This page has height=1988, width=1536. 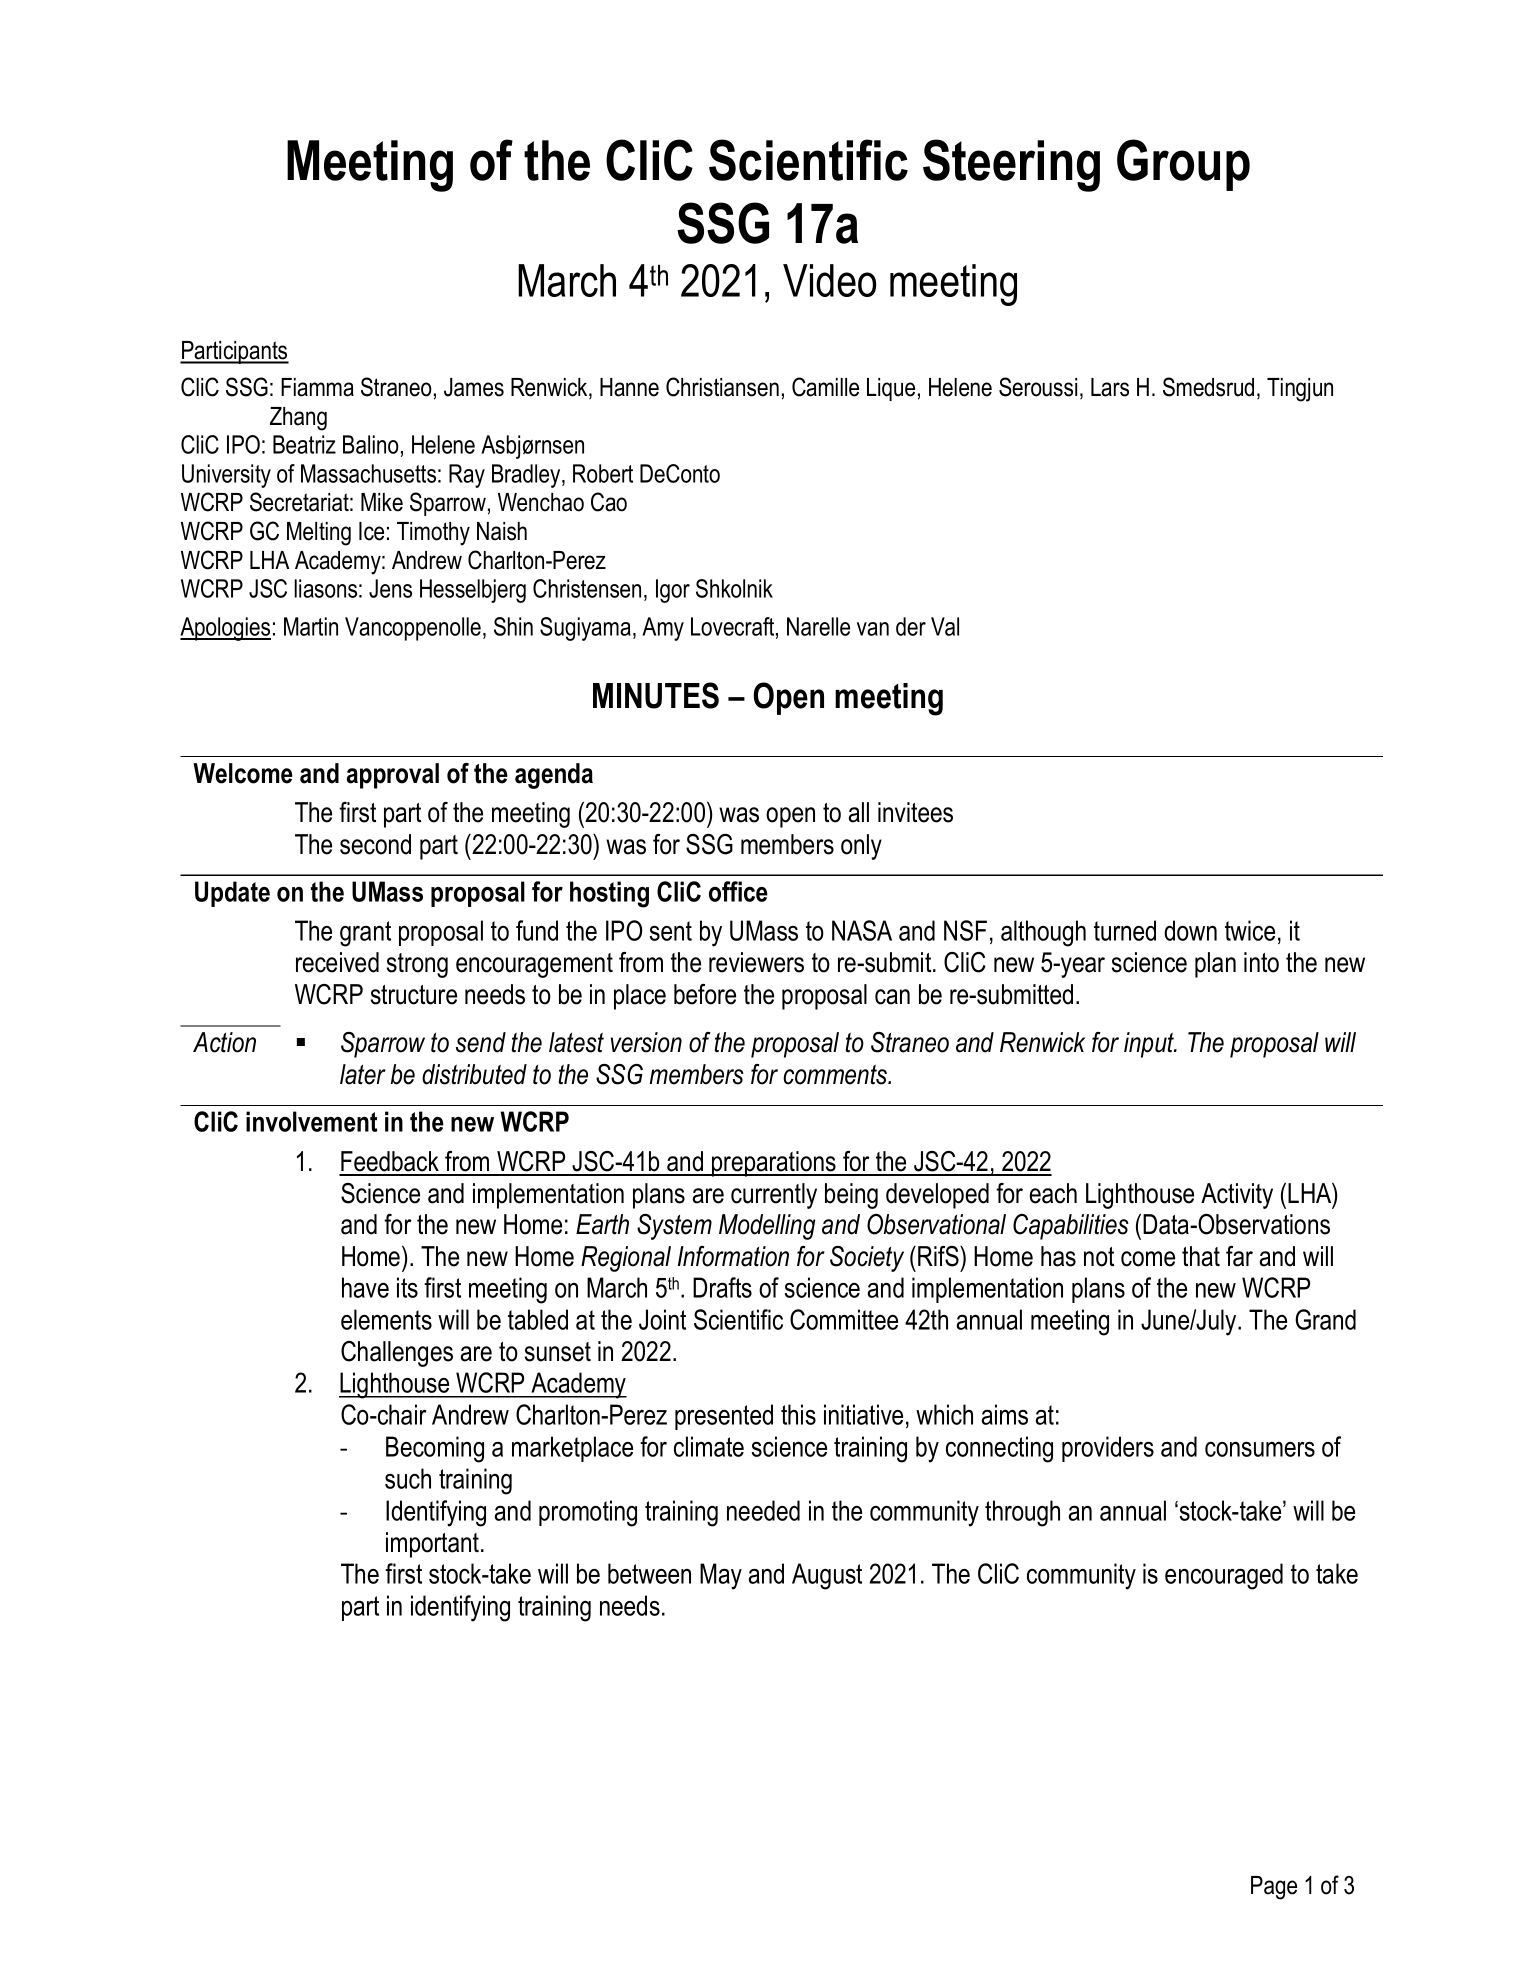 What do you see at coordinates (434, 1545) in the page?
I see `important` at bounding box center [434, 1545].
